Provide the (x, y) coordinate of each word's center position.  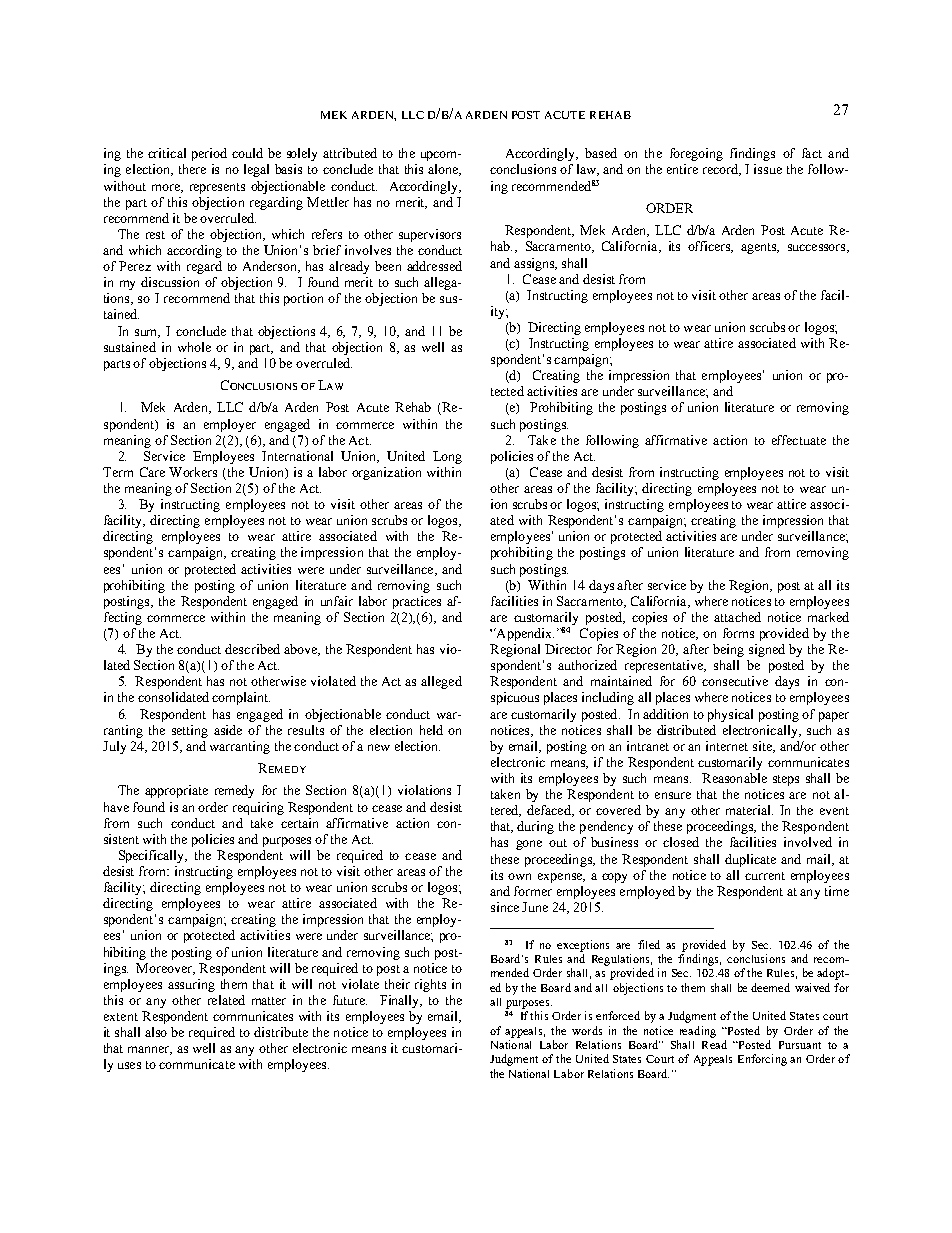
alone (444, 170)
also (156, 1032)
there (192, 169)
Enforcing (762, 1060)
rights (430, 985)
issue (768, 169)
